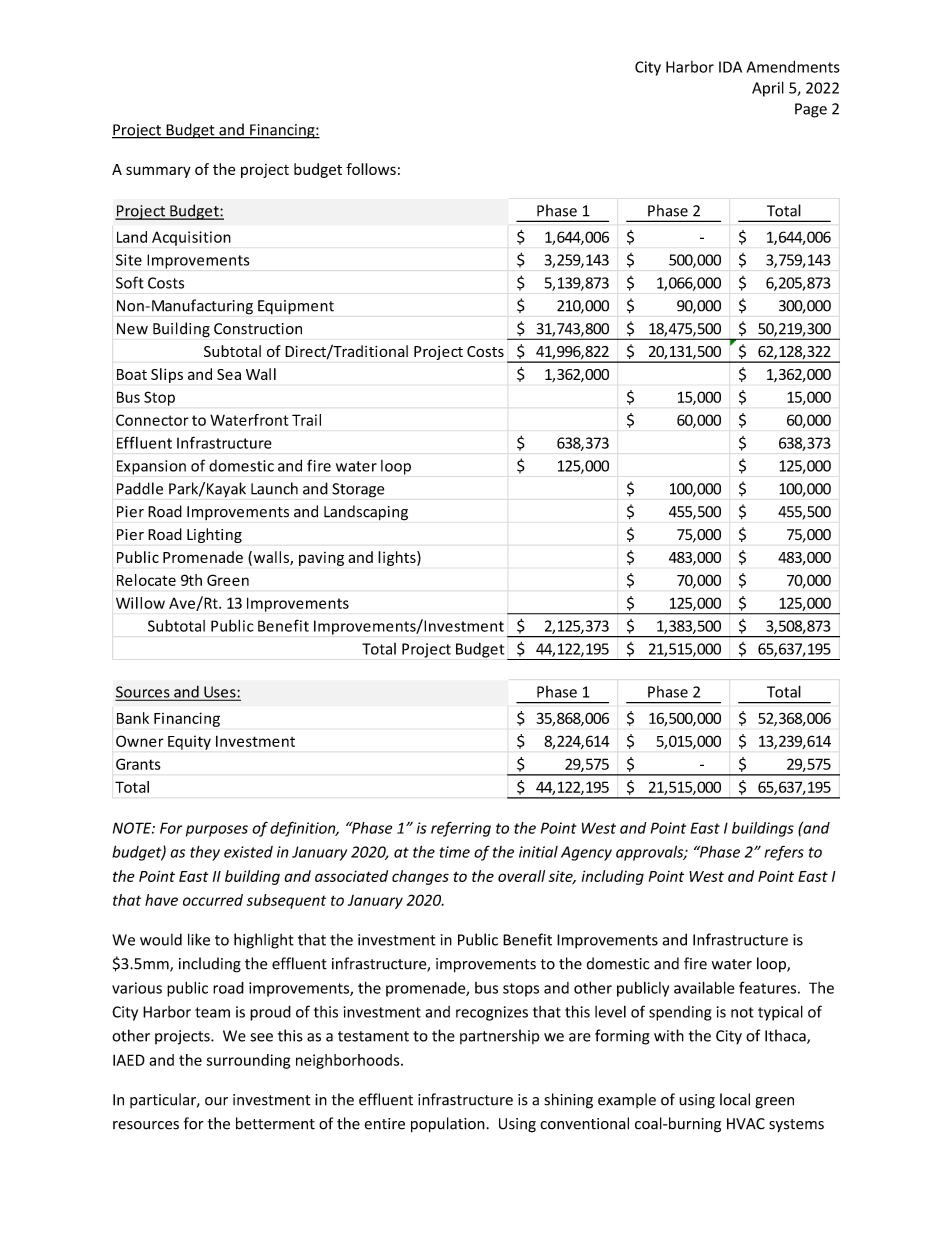 The image size is (952, 1233). What do you see at coordinates (449, 1125) in the page?
I see `population` at bounding box center [449, 1125].
